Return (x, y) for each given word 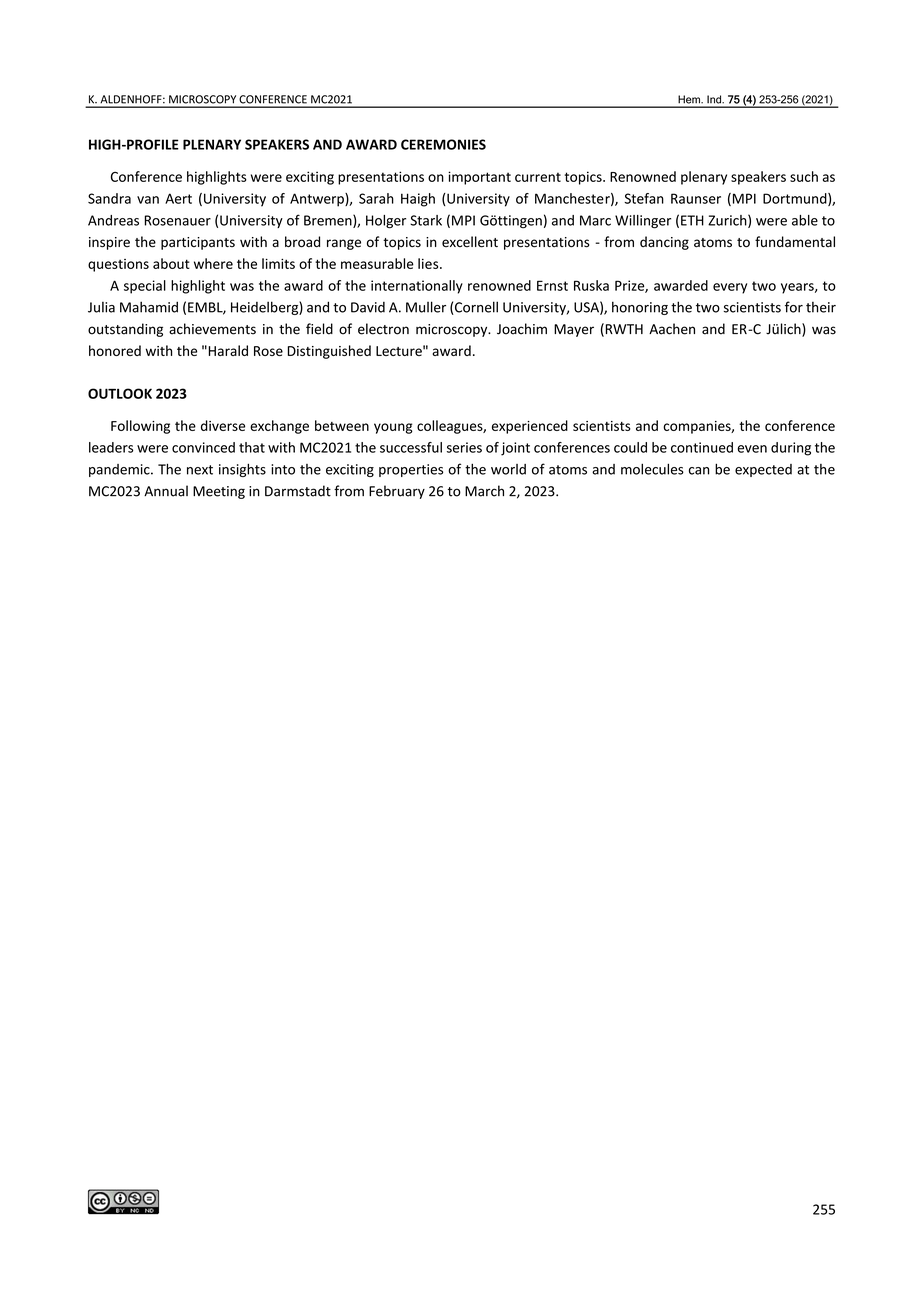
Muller (426, 307)
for (794, 307)
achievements (212, 329)
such (804, 176)
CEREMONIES (443, 144)
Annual (166, 491)
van (148, 200)
